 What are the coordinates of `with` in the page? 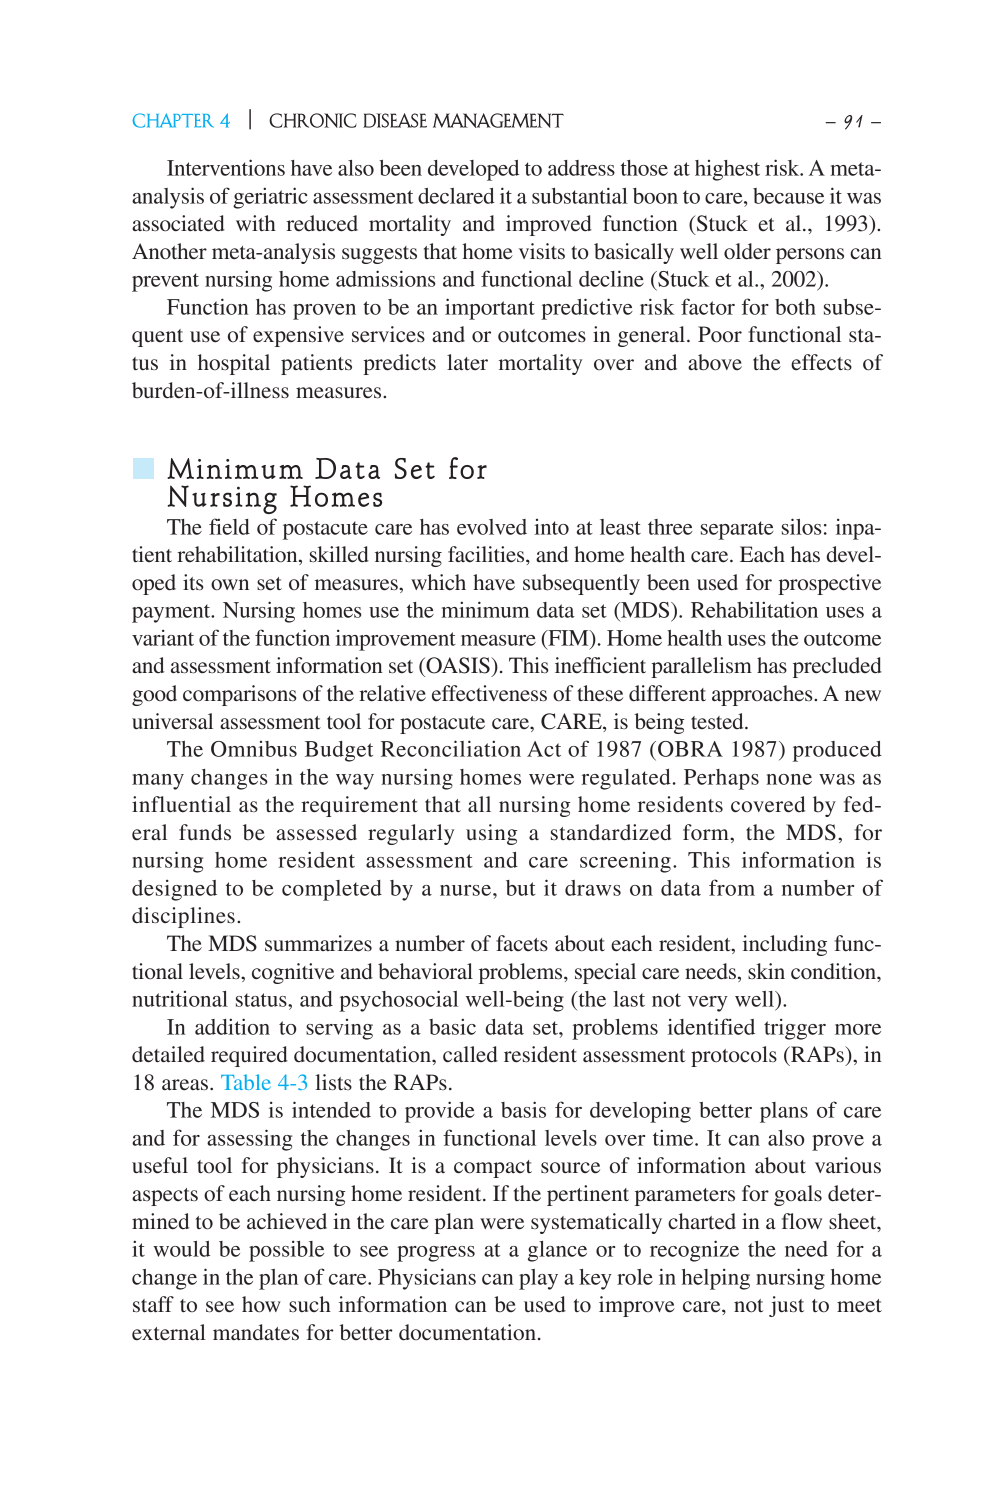 It's located at (256, 223).
